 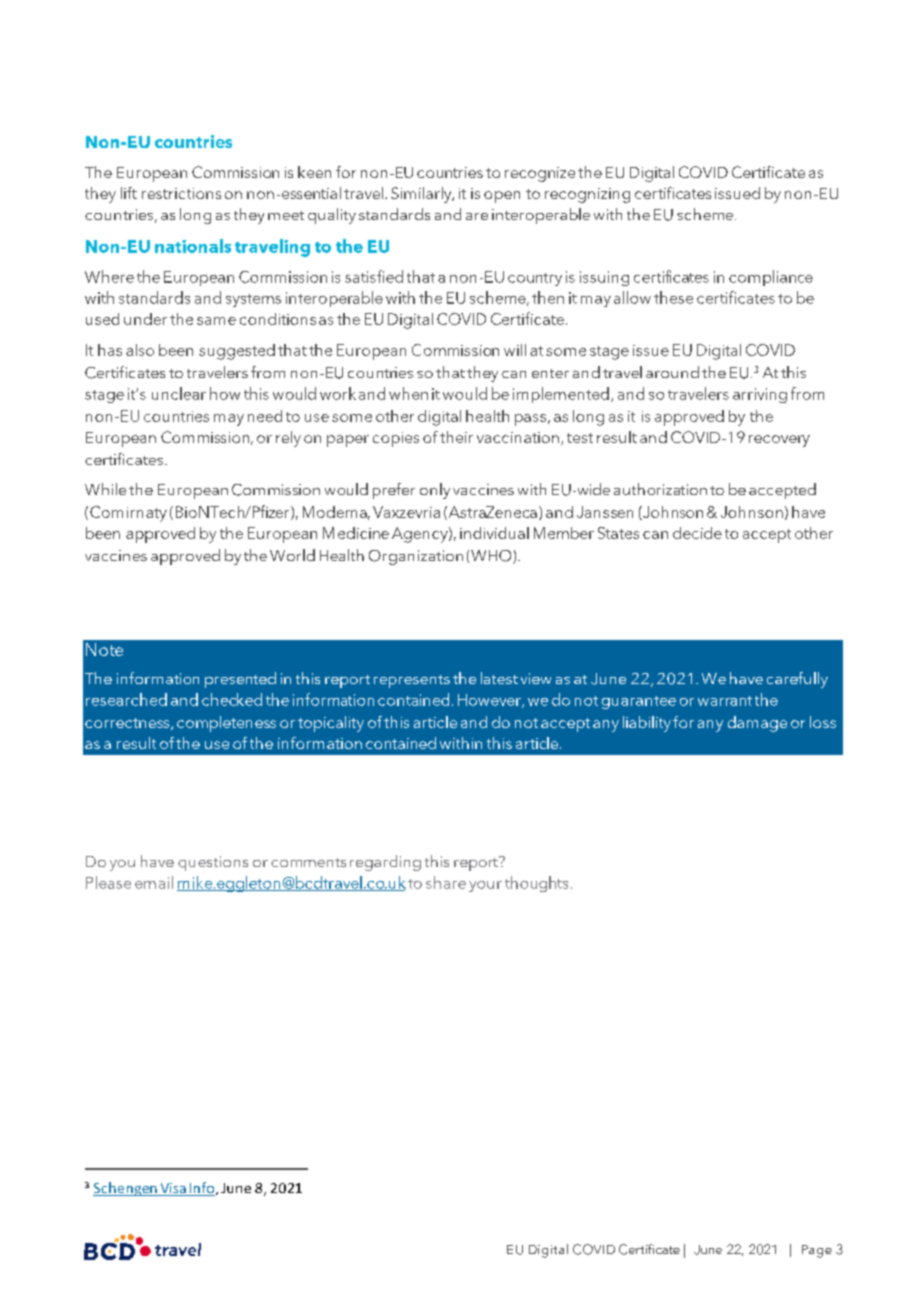 What do you see at coordinates (126, 1189) in the screenshot?
I see `Schengen` at bounding box center [126, 1189].
